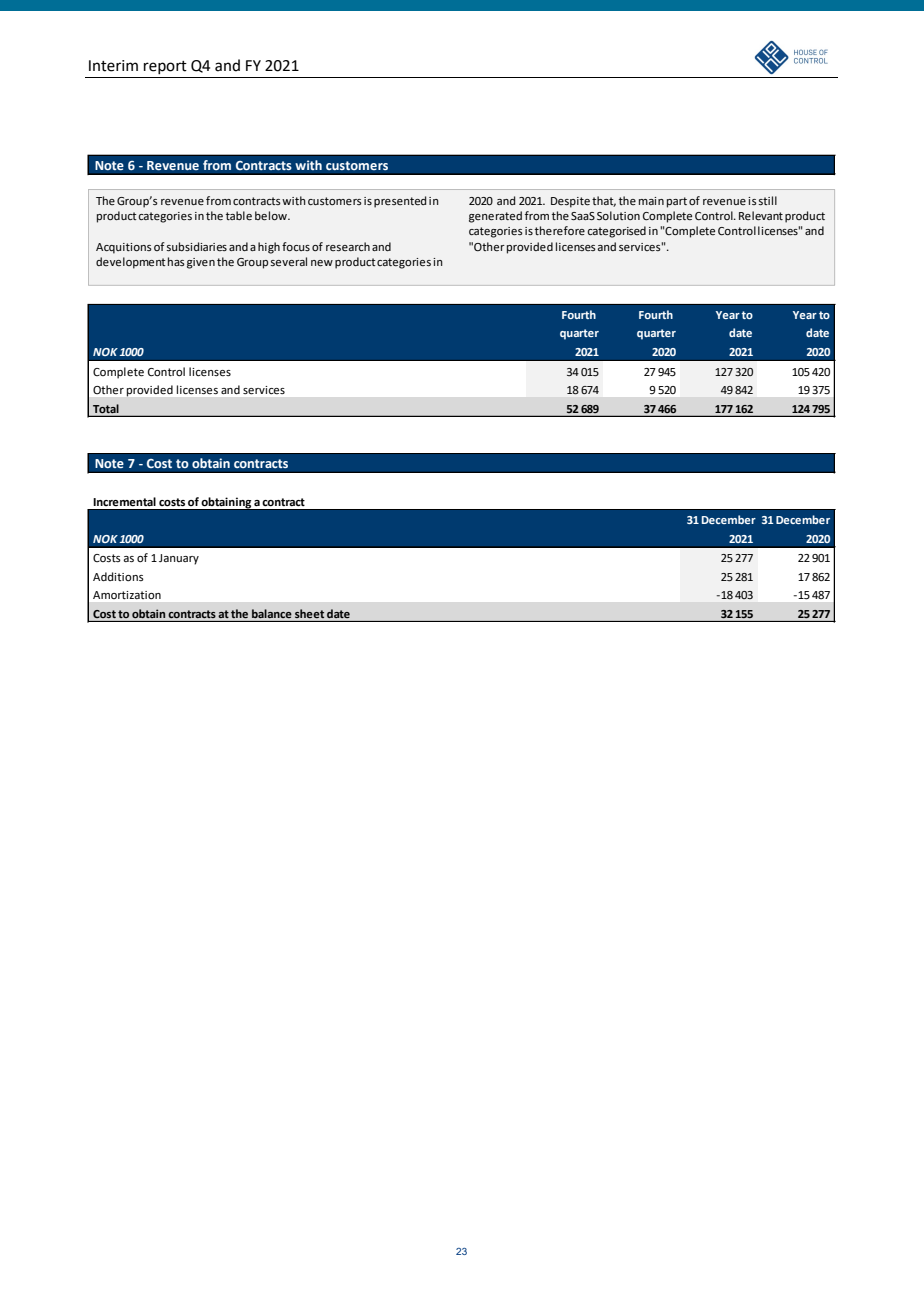  Describe the element at coordinates (309, 613) in the page. I see `sheet` at that location.
